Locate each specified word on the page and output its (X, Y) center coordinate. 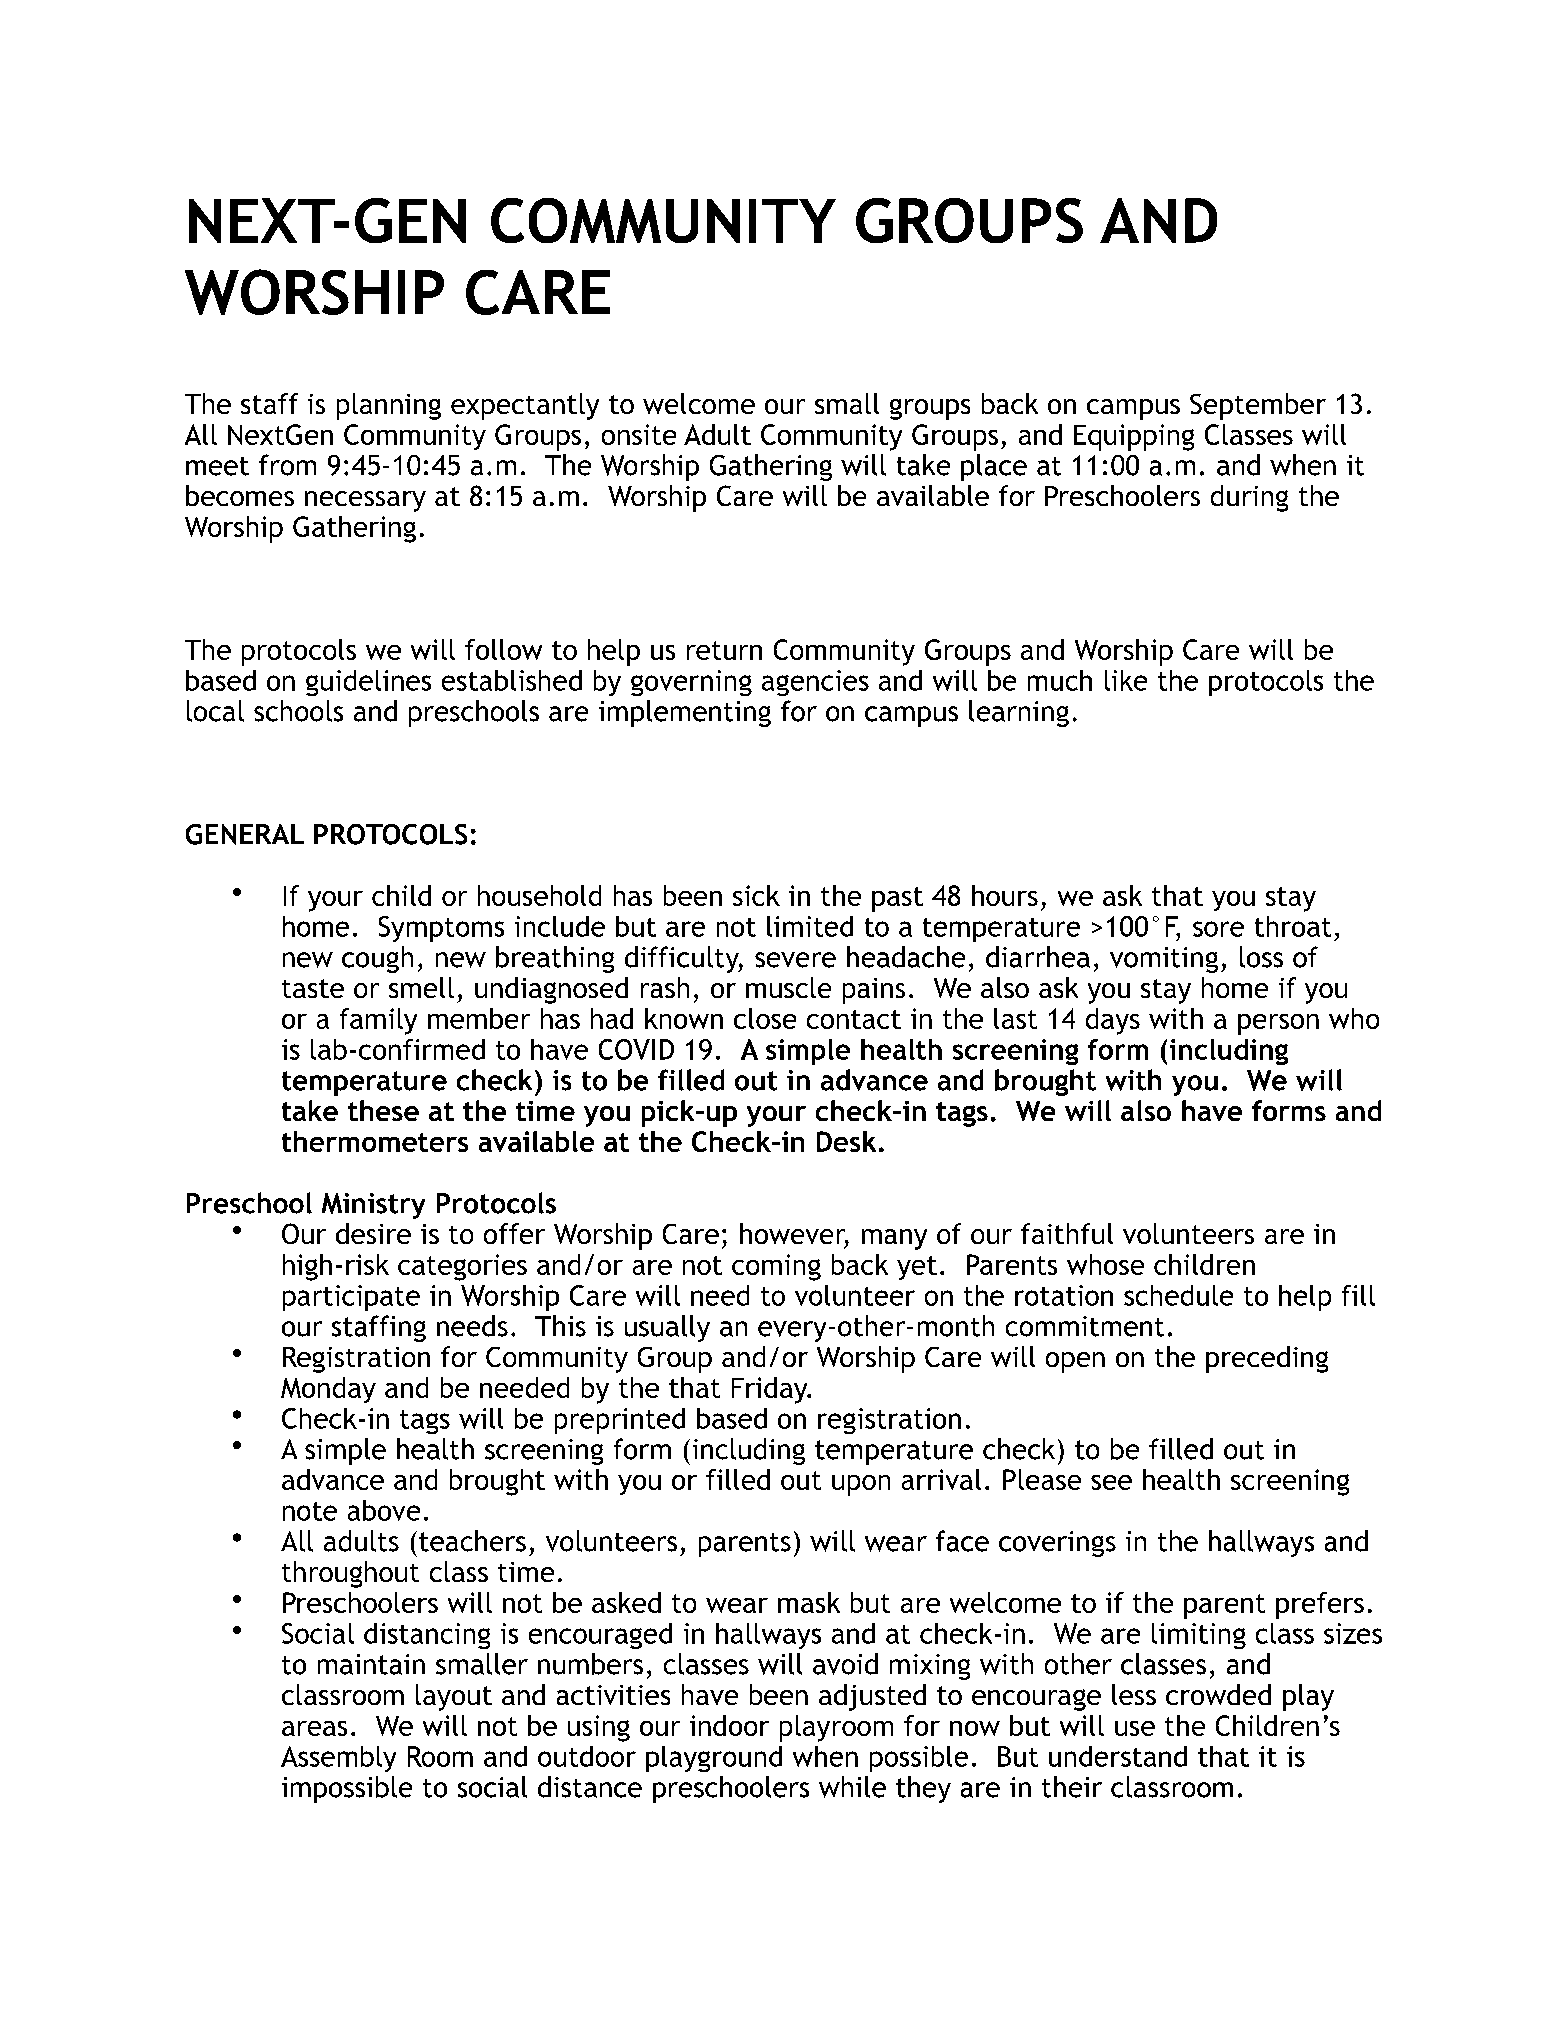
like (1126, 680)
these (383, 1110)
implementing (685, 713)
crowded (1218, 1694)
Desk (846, 1141)
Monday (328, 1390)
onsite (639, 434)
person (1278, 1024)
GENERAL (245, 834)
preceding (1267, 1359)
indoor (729, 1725)
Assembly (338, 1759)
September (1258, 406)
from (287, 465)
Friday (771, 1390)
